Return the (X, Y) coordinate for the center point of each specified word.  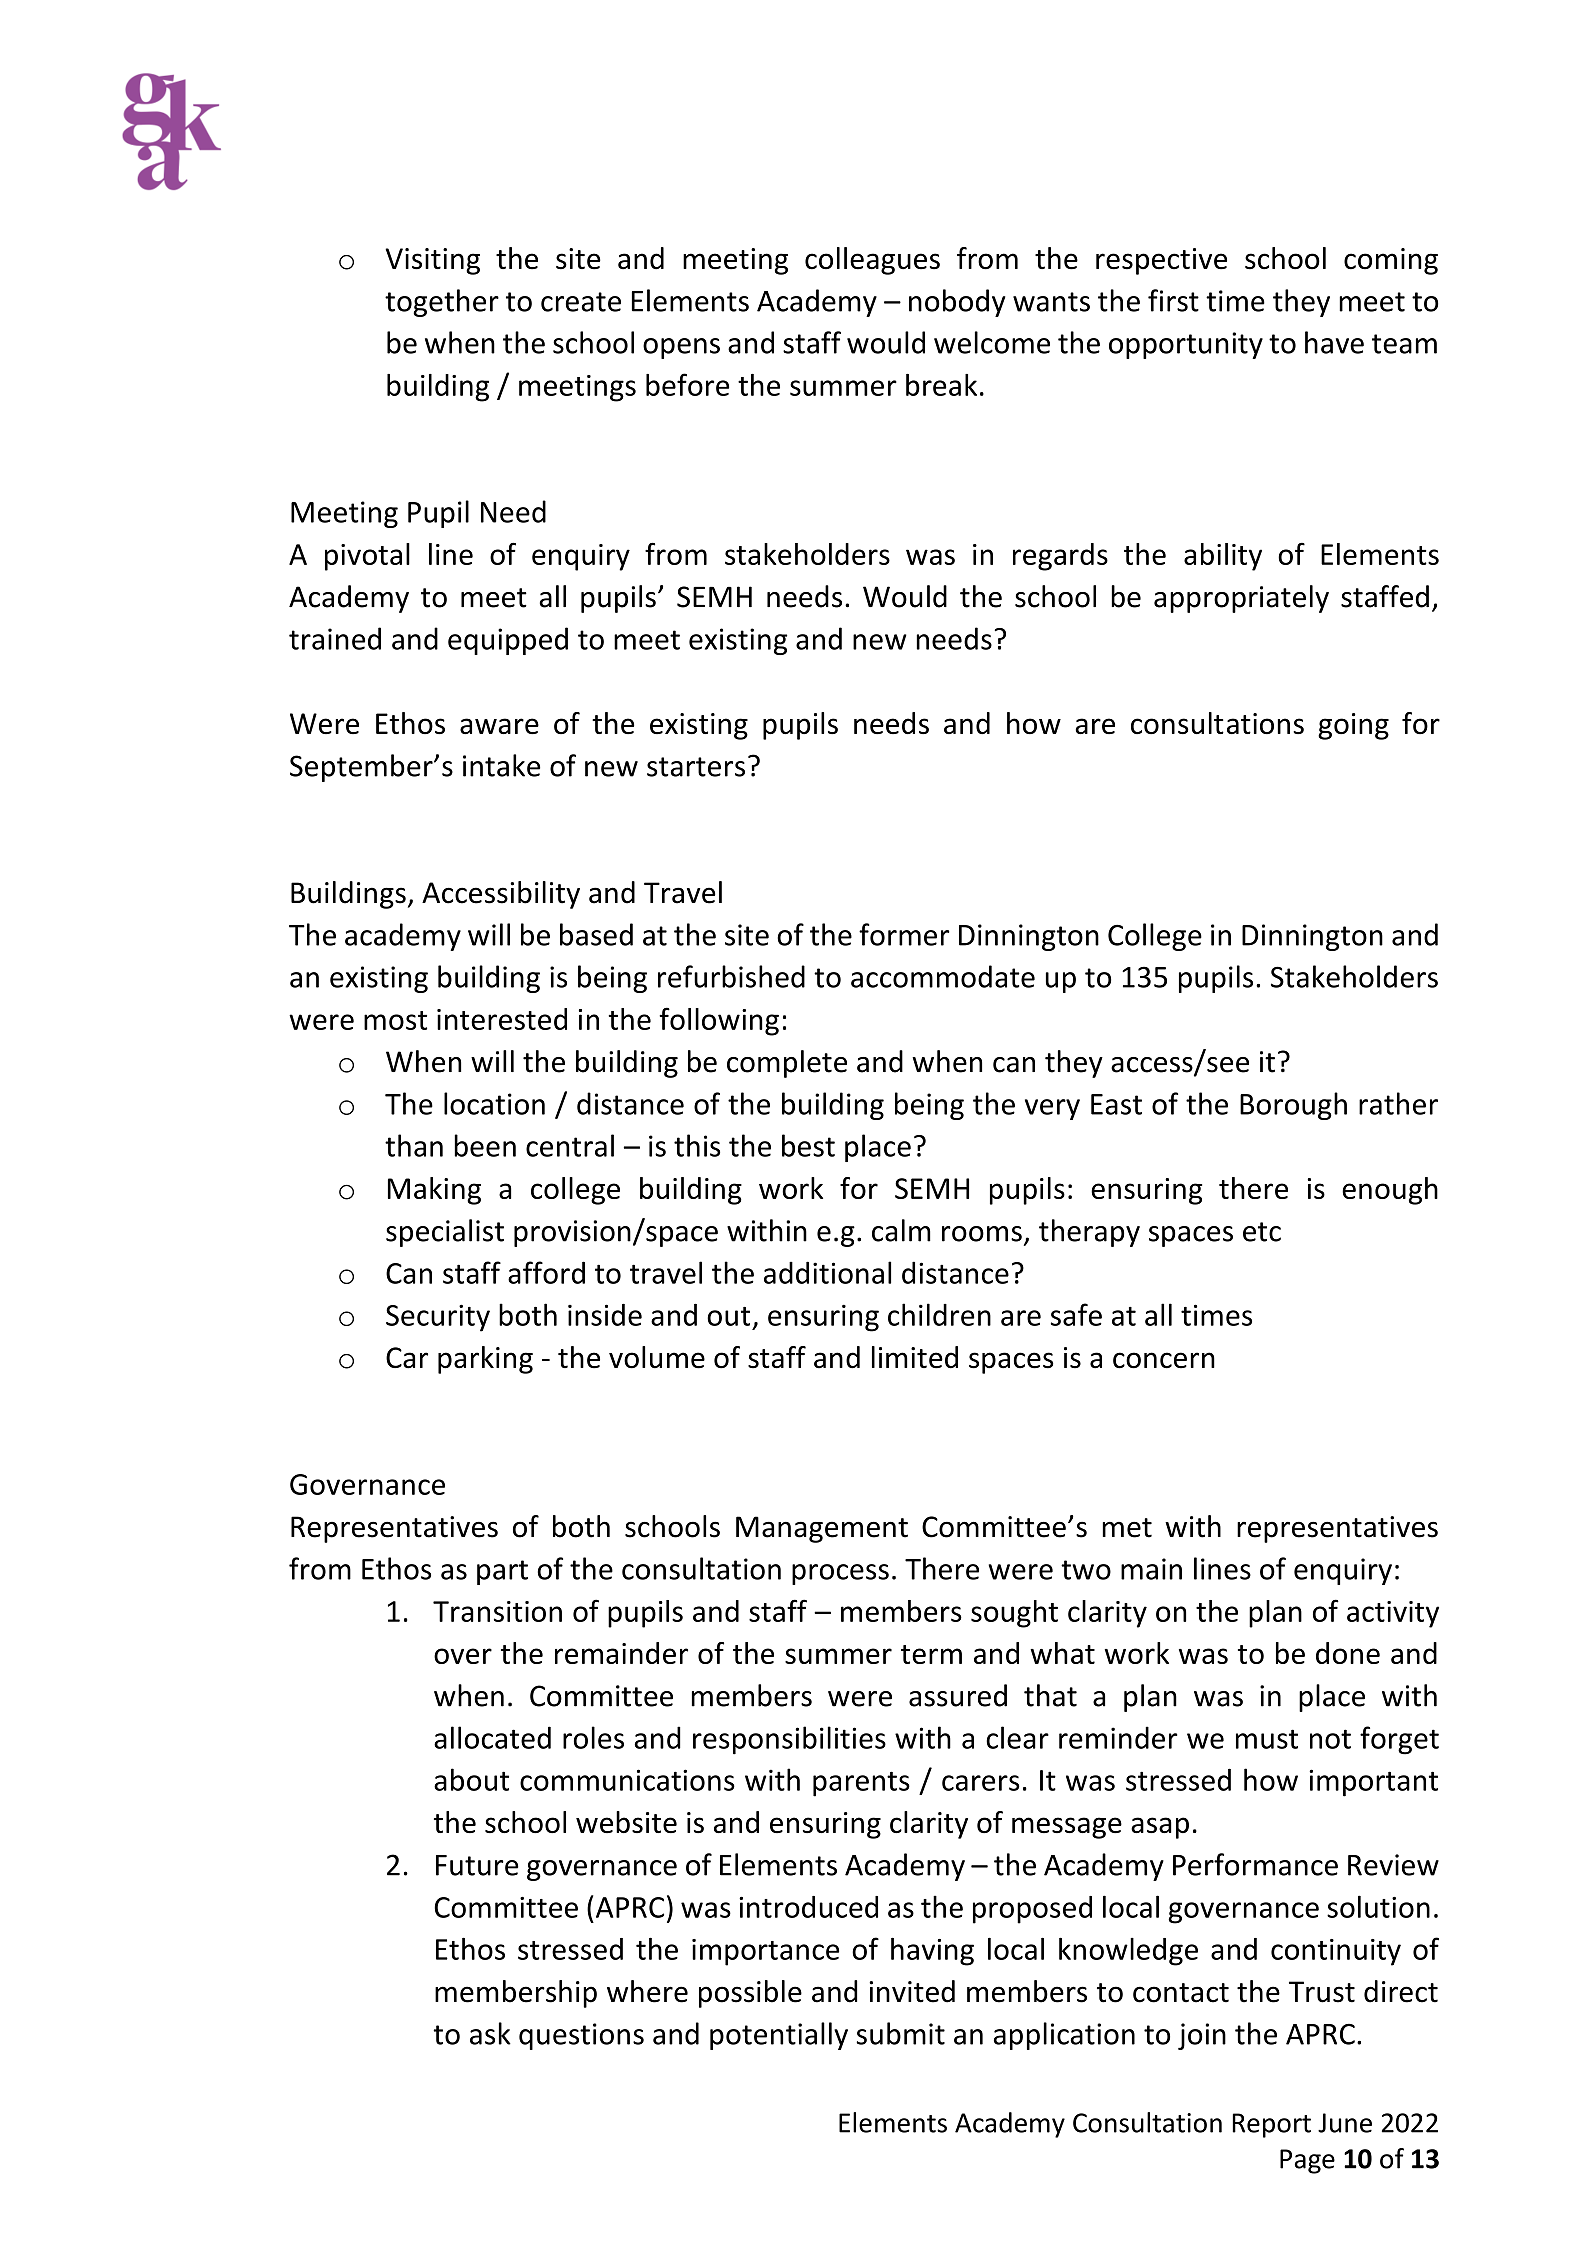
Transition (497, 1611)
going (1353, 726)
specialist (445, 1233)
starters (696, 767)
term (931, 1654)
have (1334, 342)
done (1348, 1653)
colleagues (872, 261)
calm (901, 1230)
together (442, 303)
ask (490, 2033)
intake (502, 765)
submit (900, 2033)
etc (1262, 1232)
